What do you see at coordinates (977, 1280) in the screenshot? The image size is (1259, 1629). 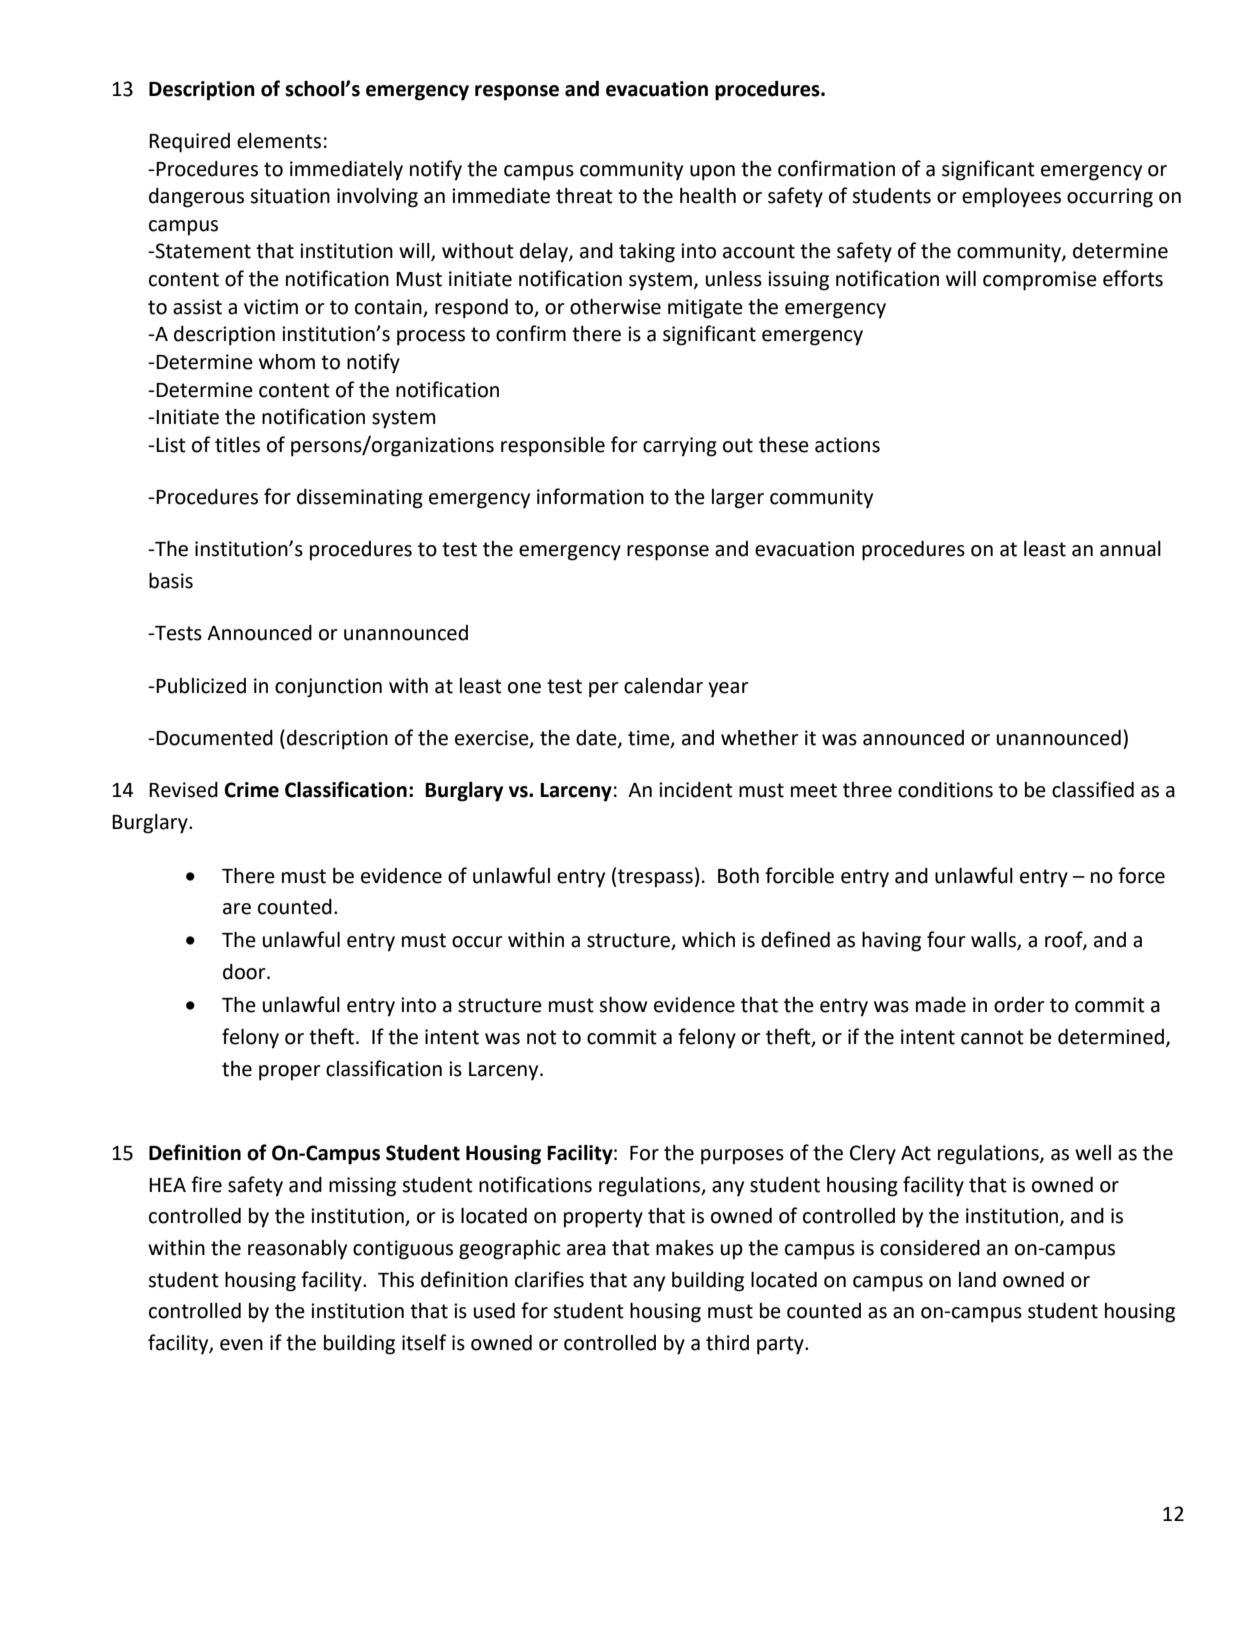 I see `land` at bounding box center [977, 1280].
